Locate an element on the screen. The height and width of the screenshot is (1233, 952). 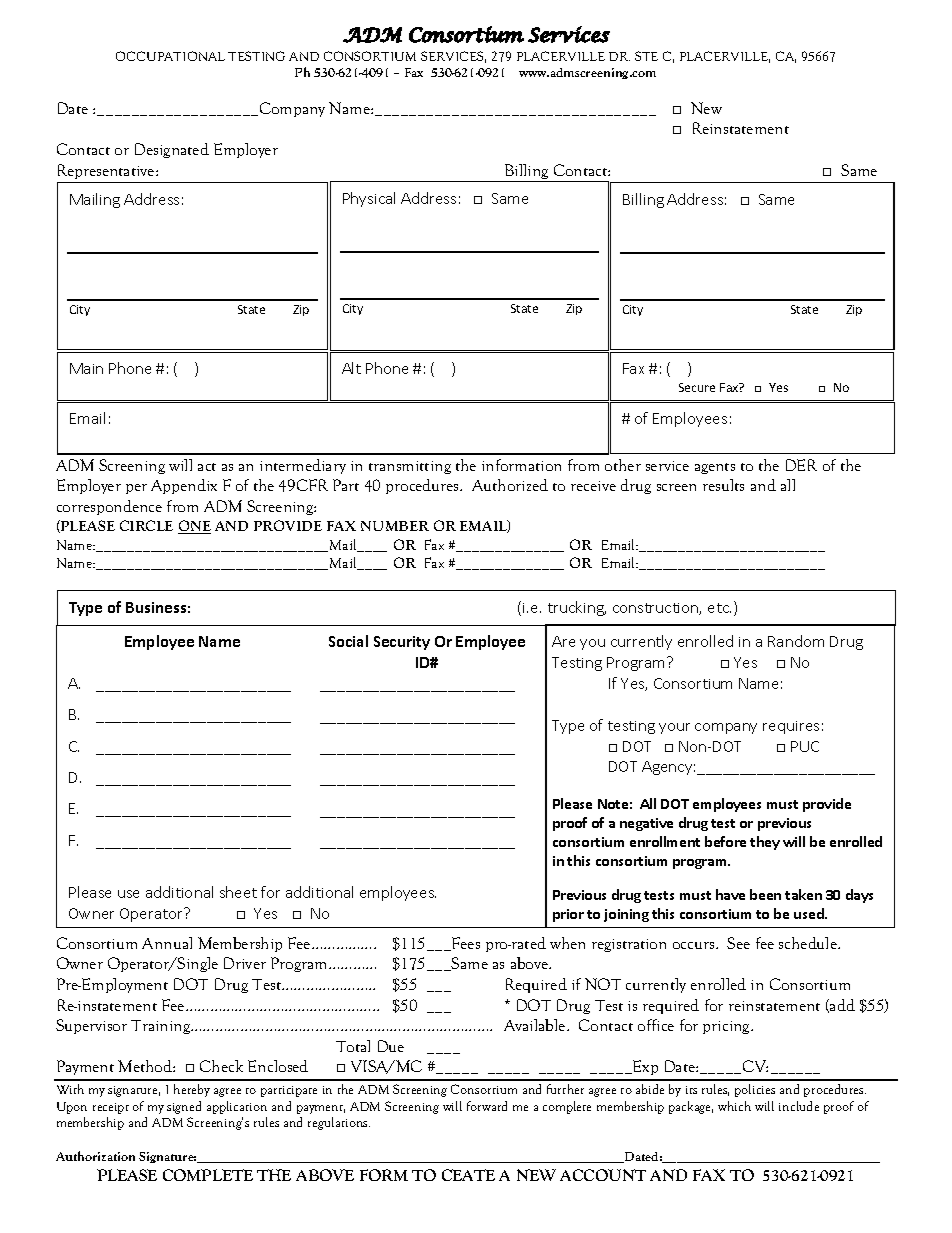
CIRCLE is located at coordinates (146, 525).
